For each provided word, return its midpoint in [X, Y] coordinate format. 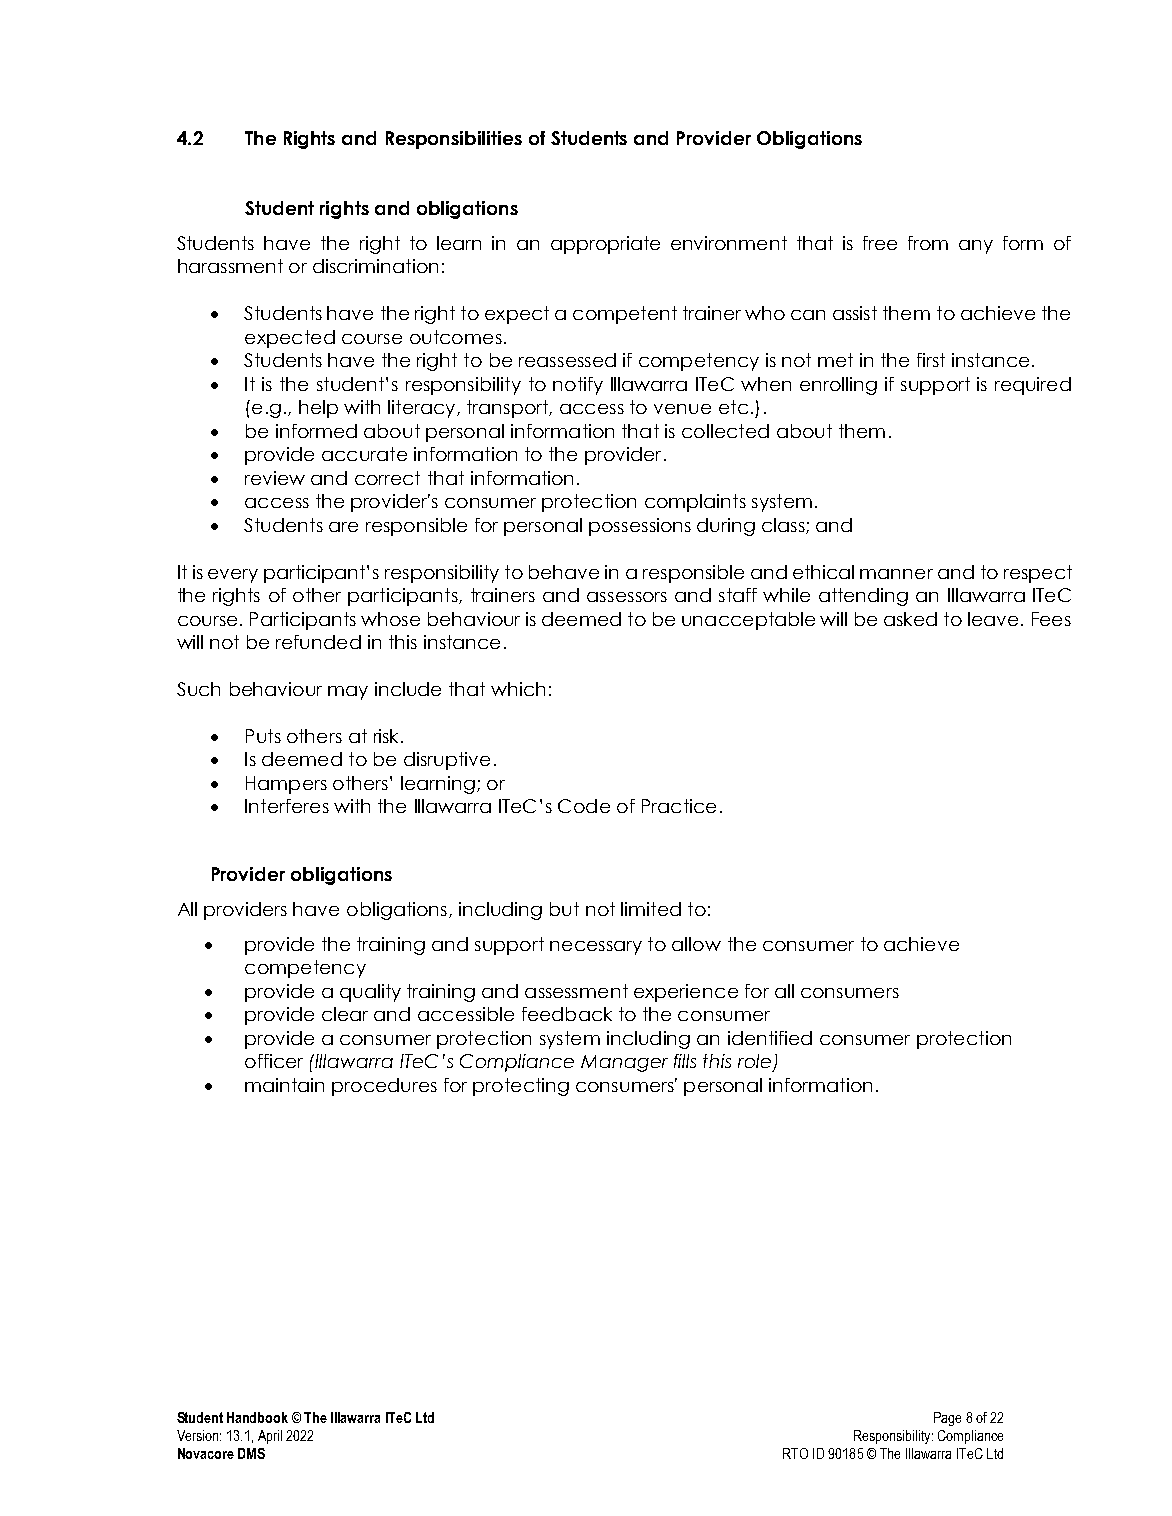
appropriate [605, 245]
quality [370, 993]
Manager [624, 1063]
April [270, 1437]
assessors [627, 597]
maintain [284, 1085]
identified [770, 1038]
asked [910, 619]
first [931, 360]
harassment [230, 266]
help [318, 409]
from [928, 243]
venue [682, 409]
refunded [318, 642]
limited [651, 909]
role [756, 1062]
